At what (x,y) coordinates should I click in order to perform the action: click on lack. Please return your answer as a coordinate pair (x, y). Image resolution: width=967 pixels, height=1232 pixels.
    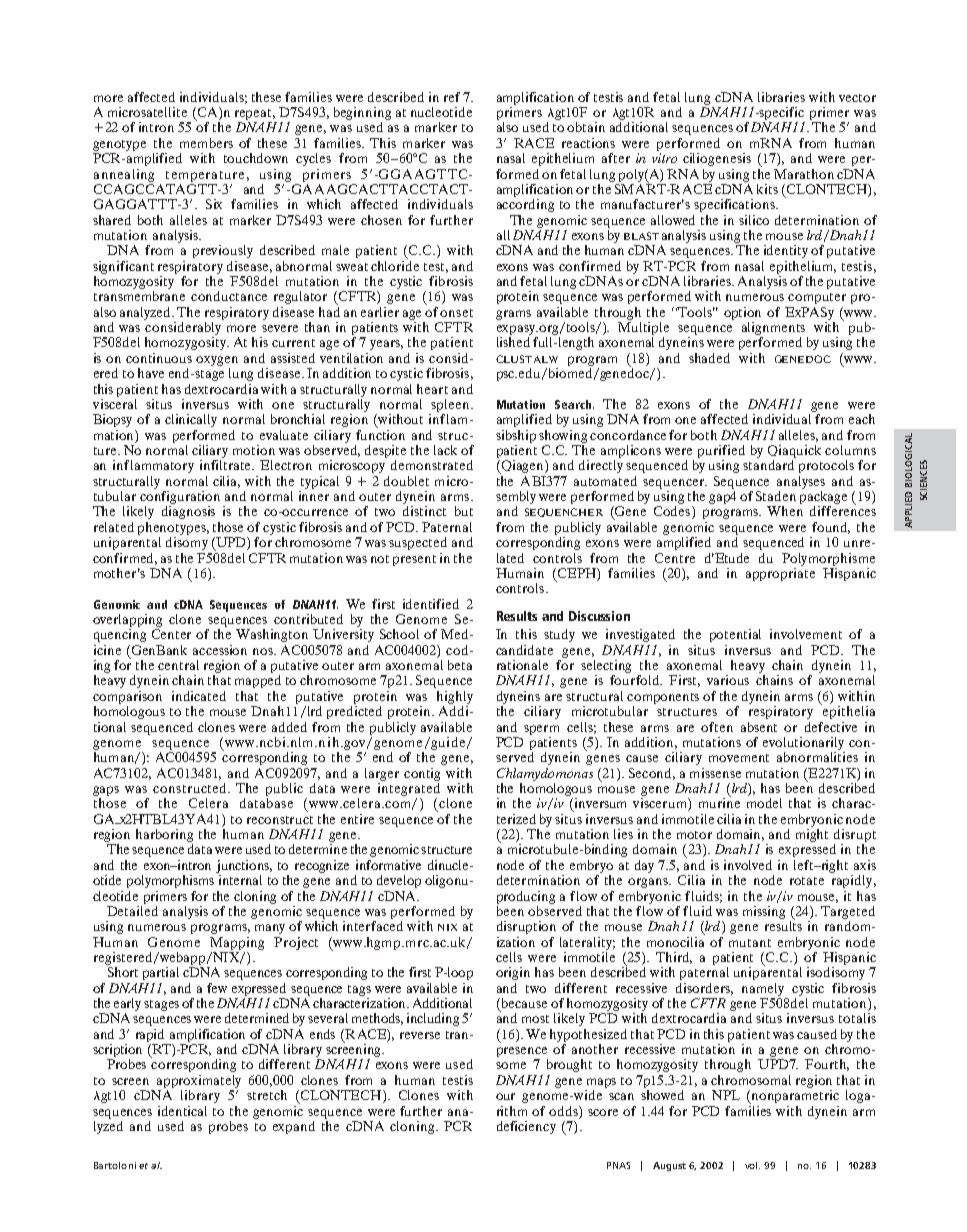
    Looking at the image, I should click on (445, 450).
